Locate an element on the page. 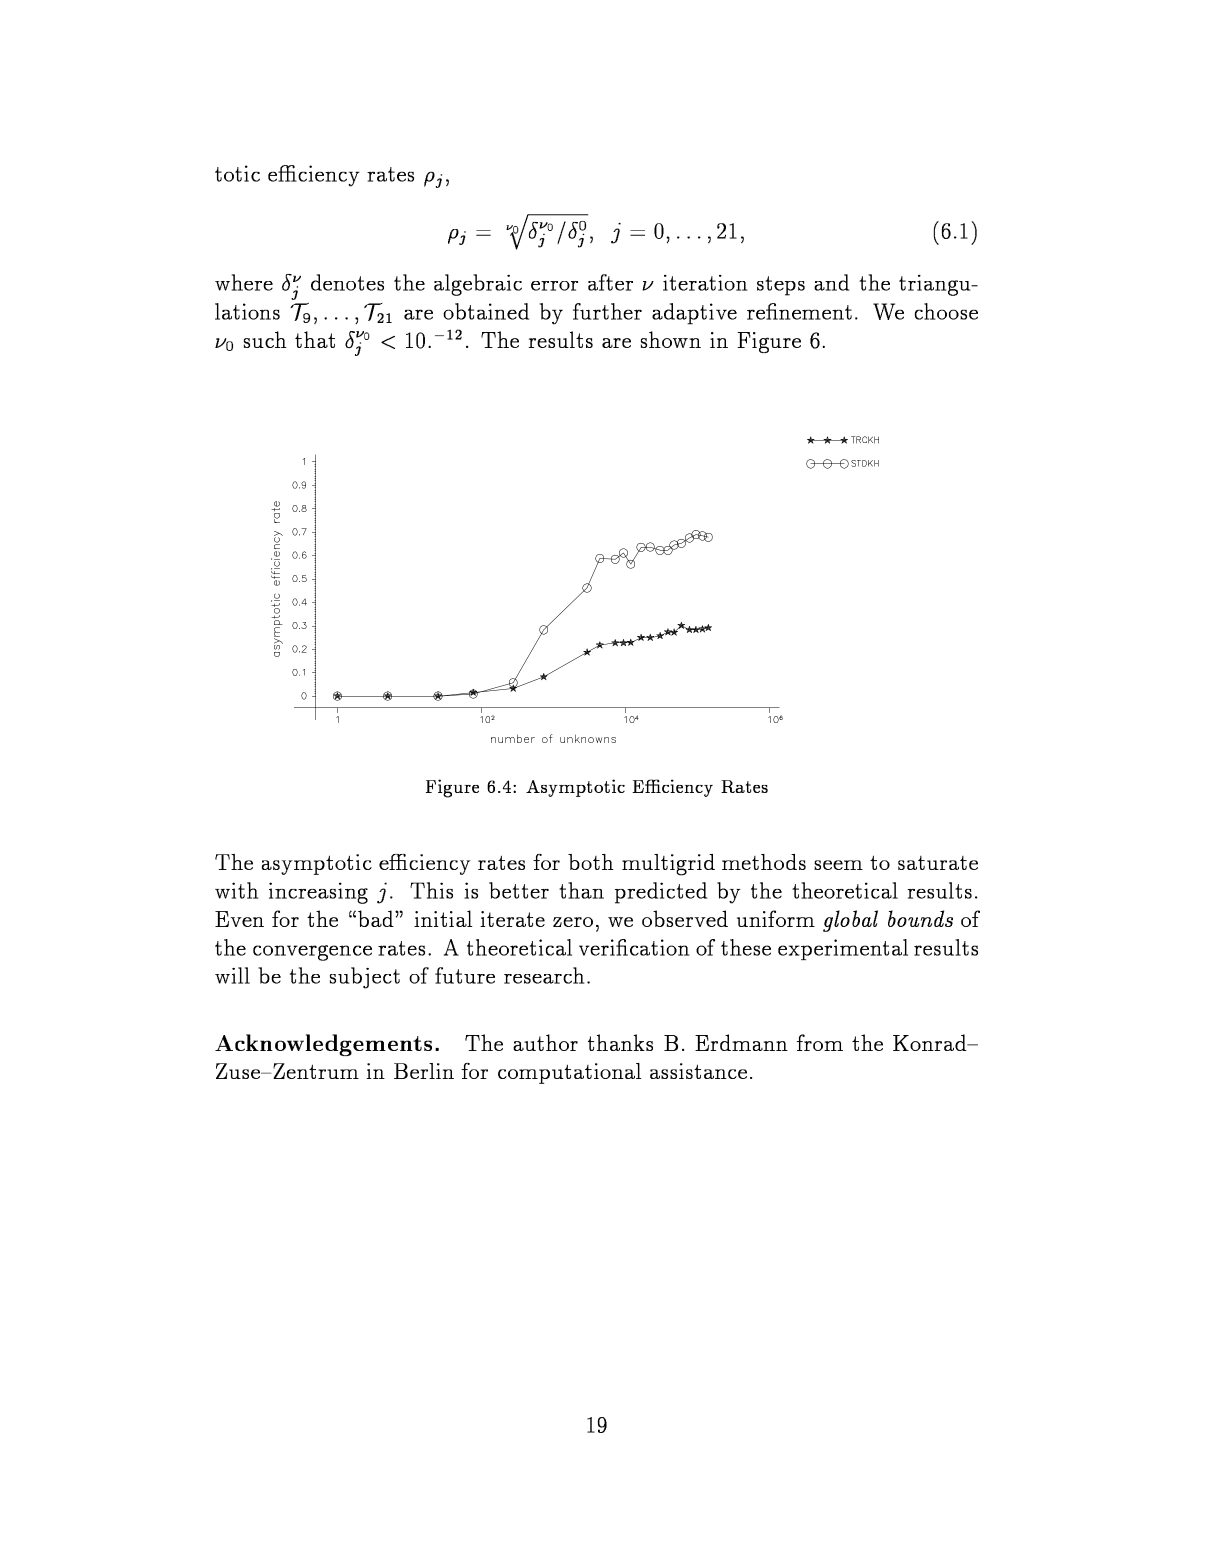 The image size is (1205, 1560). saturate is located at coordinates (938, 863).
